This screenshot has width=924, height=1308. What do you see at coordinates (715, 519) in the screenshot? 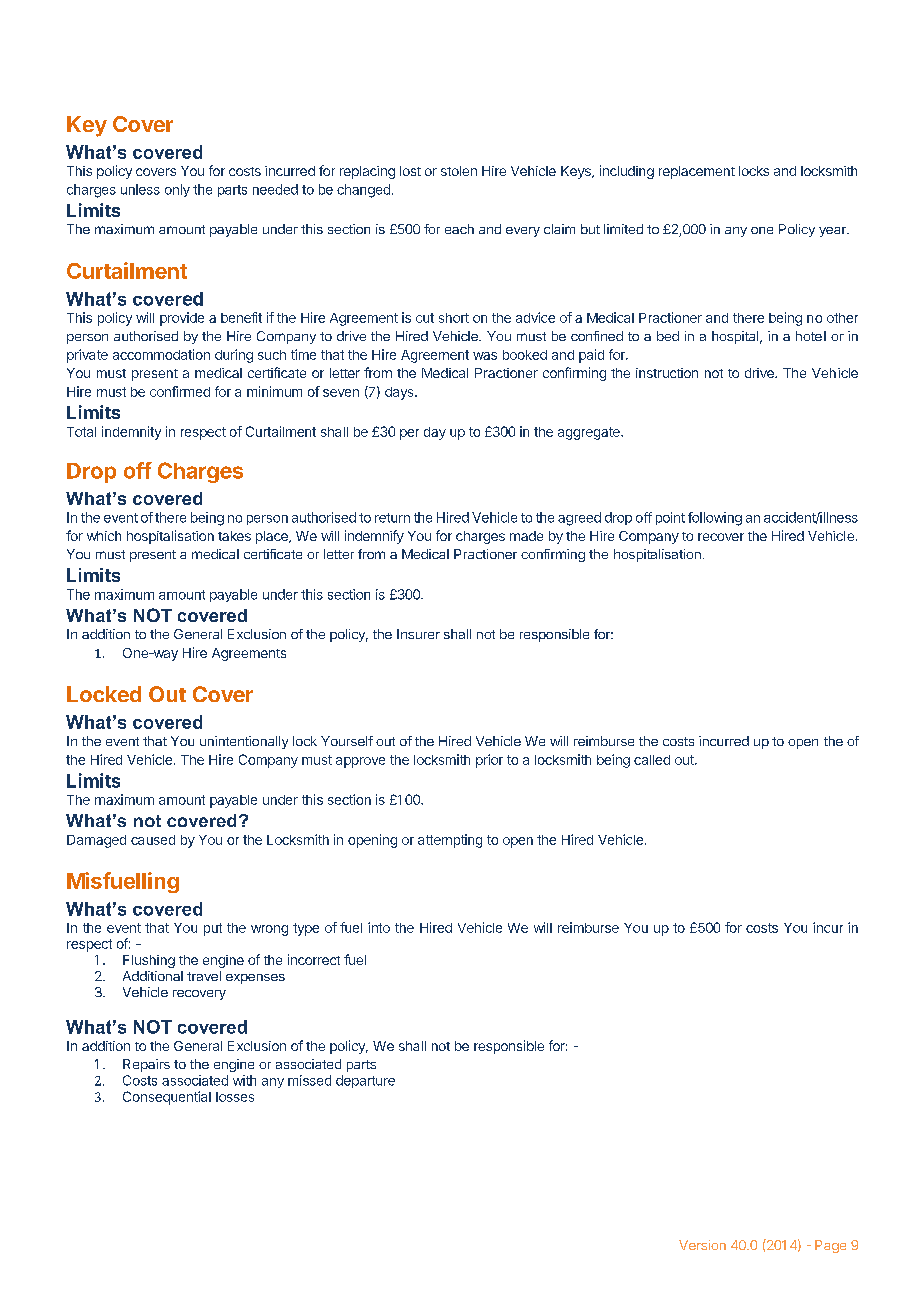
I see `following` at bounding box center [715, 519].
